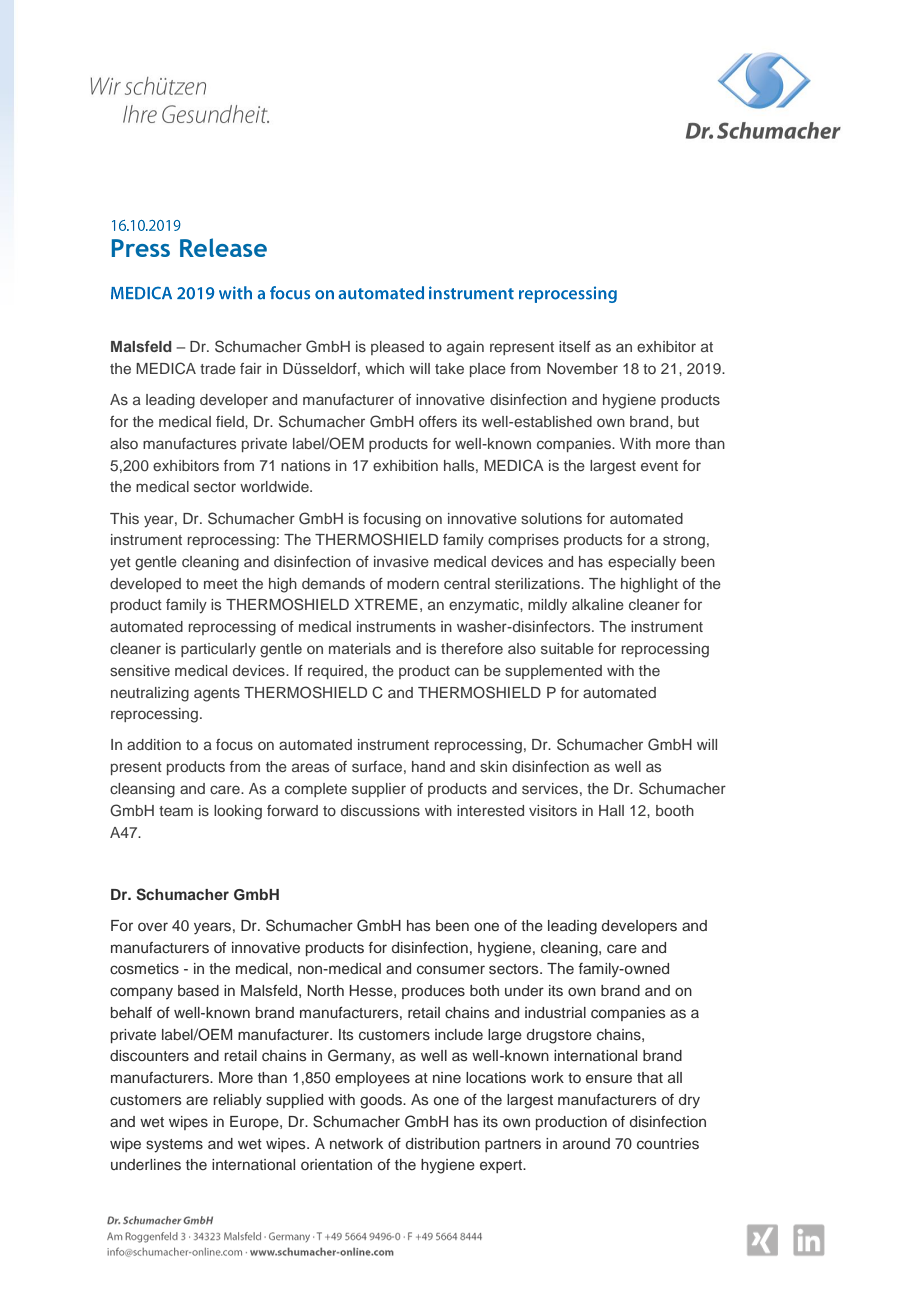  I want to click on itself, so click(575, 346).
